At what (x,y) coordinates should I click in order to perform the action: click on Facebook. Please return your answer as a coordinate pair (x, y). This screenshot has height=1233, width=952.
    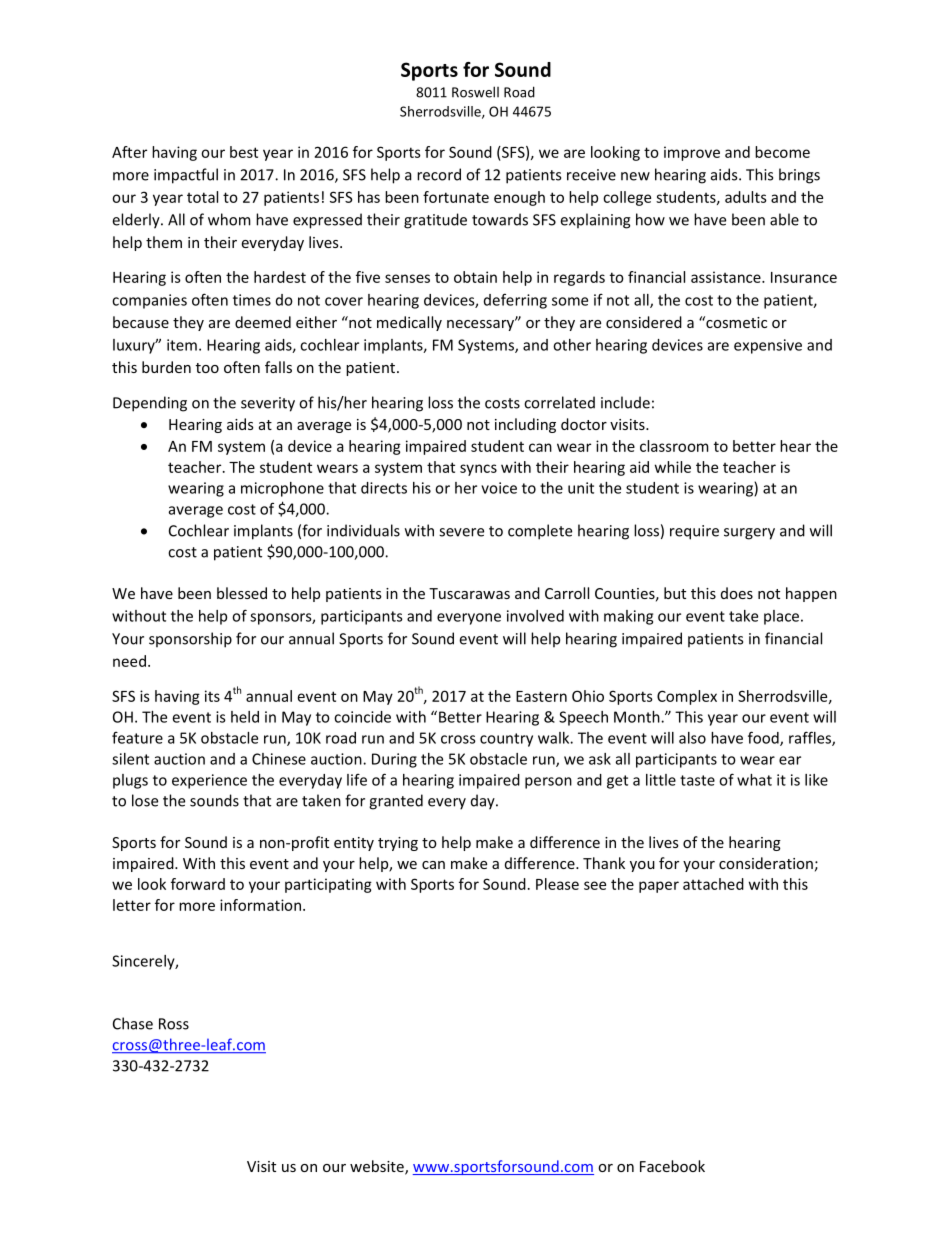
    Looking at the image, I should click on (672, 1166).
